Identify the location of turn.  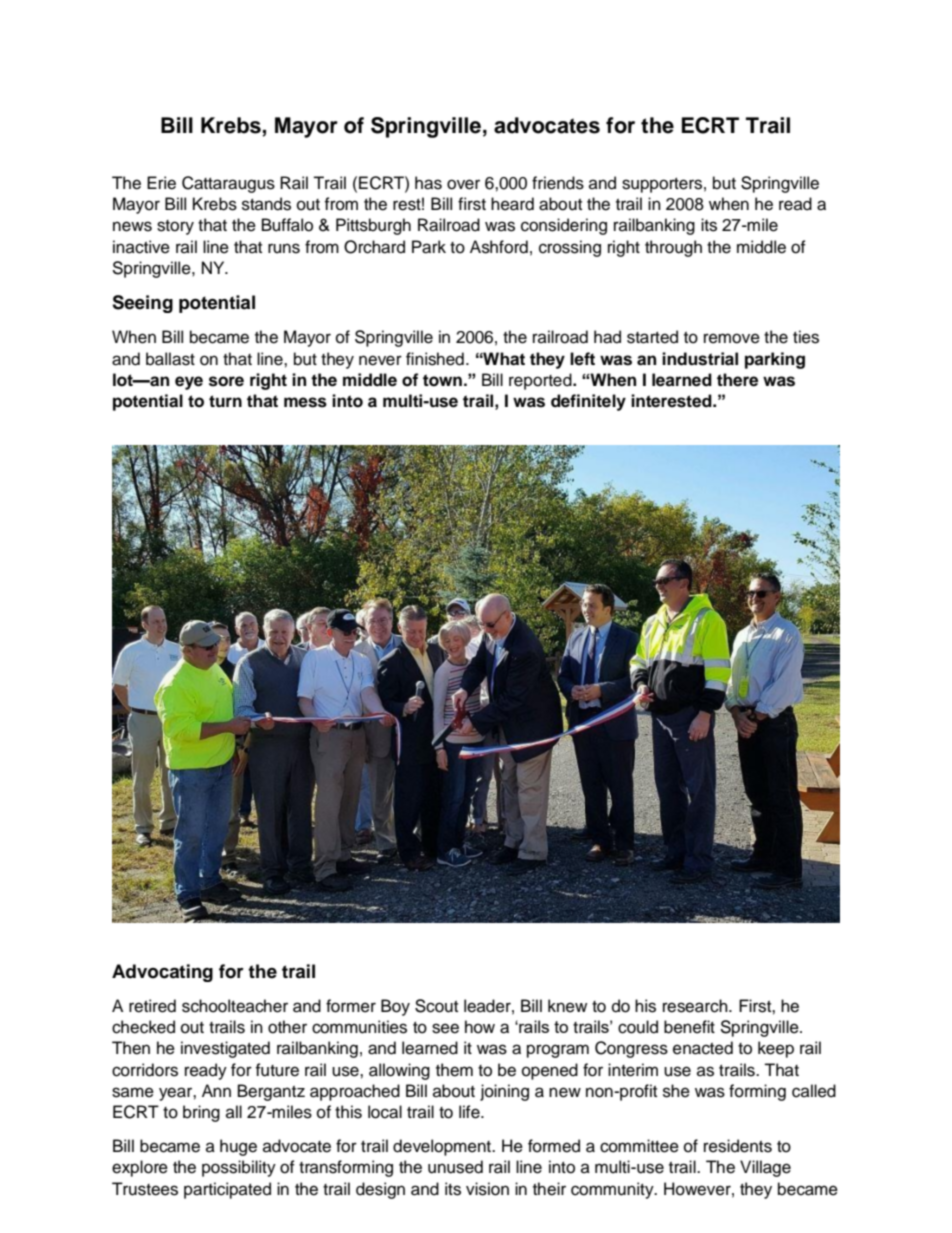
(225, 401).
